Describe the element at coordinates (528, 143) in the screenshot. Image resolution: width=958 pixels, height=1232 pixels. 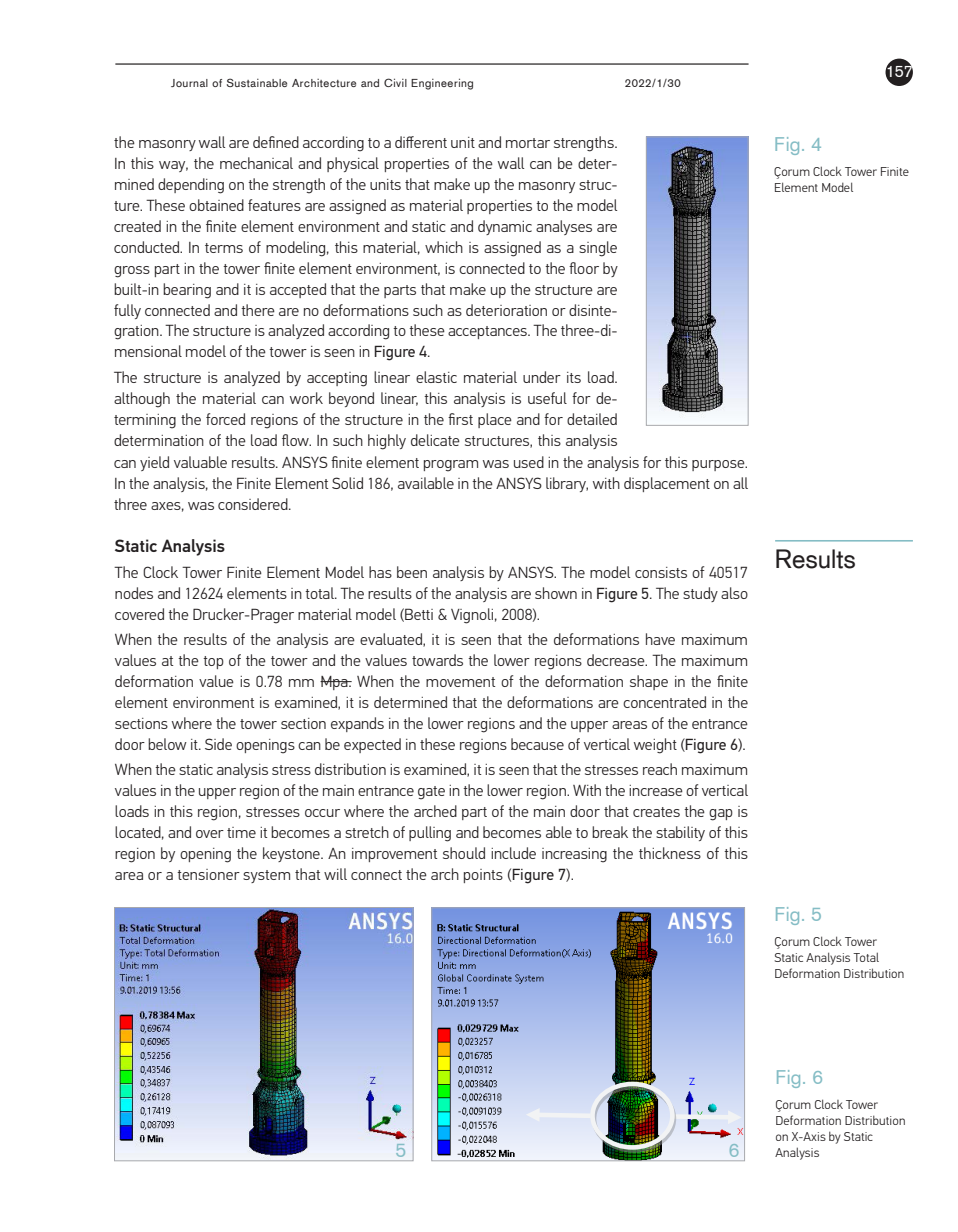
I see `mortar` at that location.
